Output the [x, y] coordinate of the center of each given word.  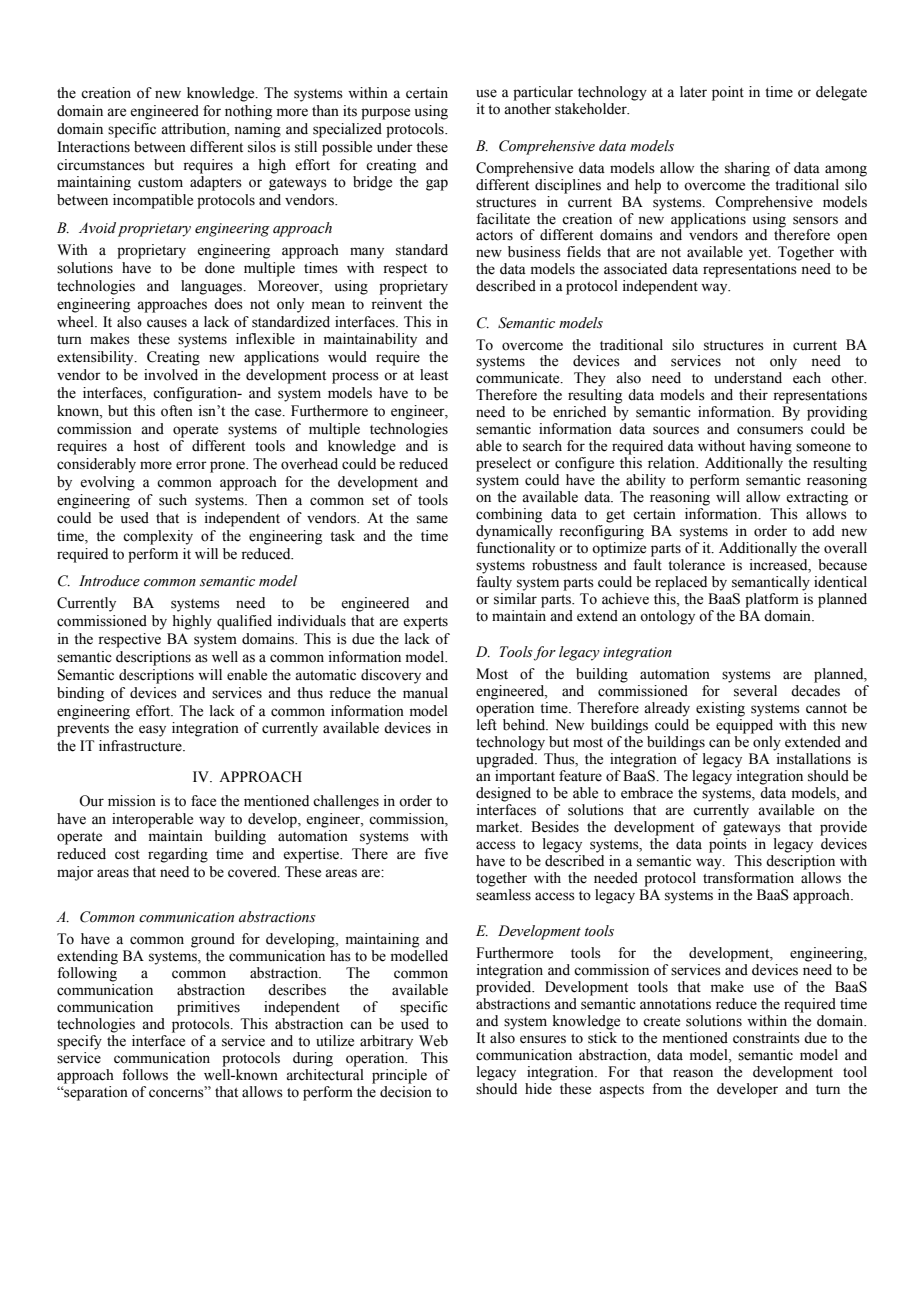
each [807, 378]
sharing [747, 169]
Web [433, 1041]
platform [772, 600]
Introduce [109, 581]
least [434, 375]
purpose [385, 114]
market [499, 827]
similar [515, 599]
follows [145, 1075]
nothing [248, 112]
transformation [748, 876]
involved [171, 375]
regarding [178, 855]
